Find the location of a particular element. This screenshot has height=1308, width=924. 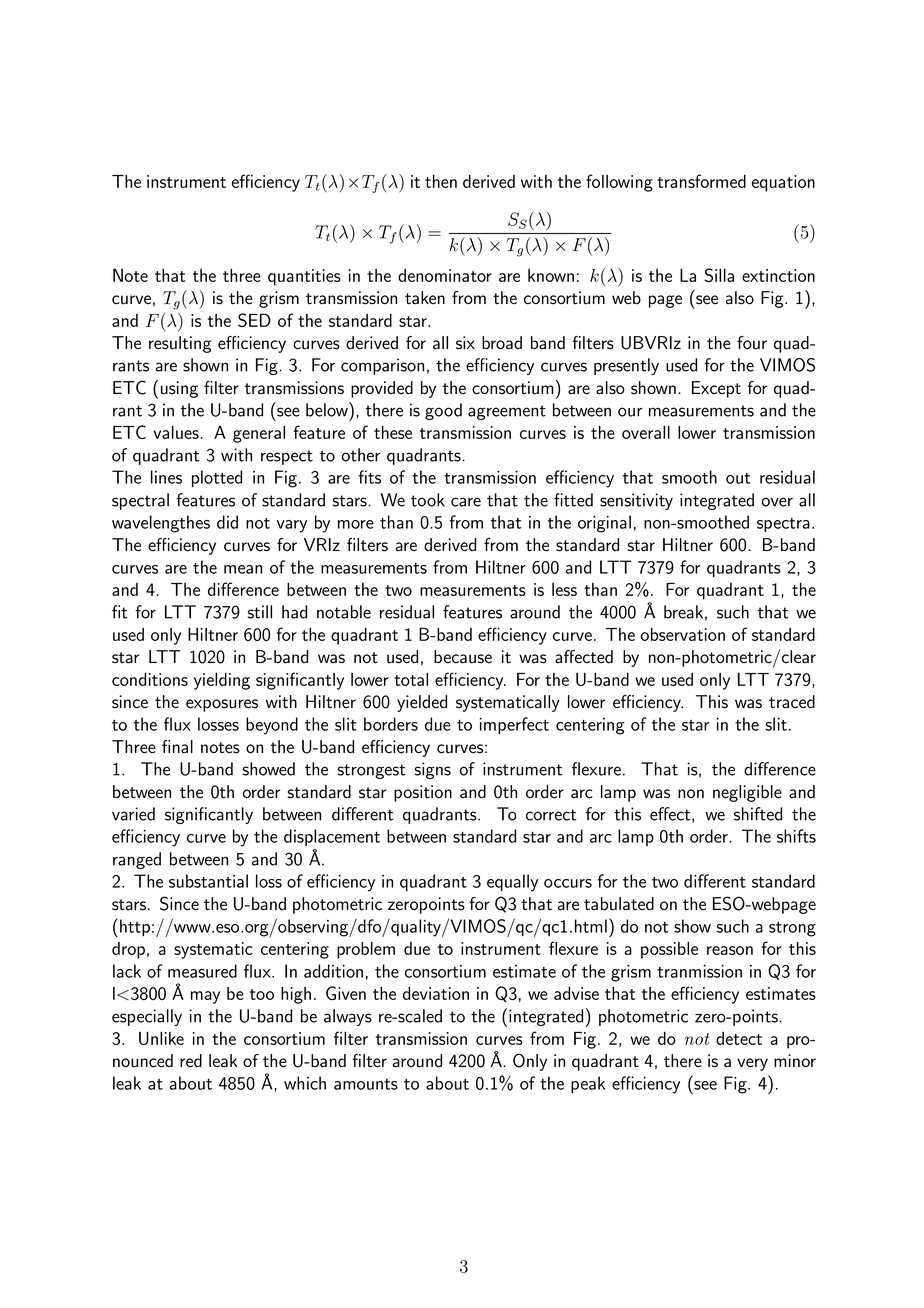

deviation is located at coordinates (436, 993).
